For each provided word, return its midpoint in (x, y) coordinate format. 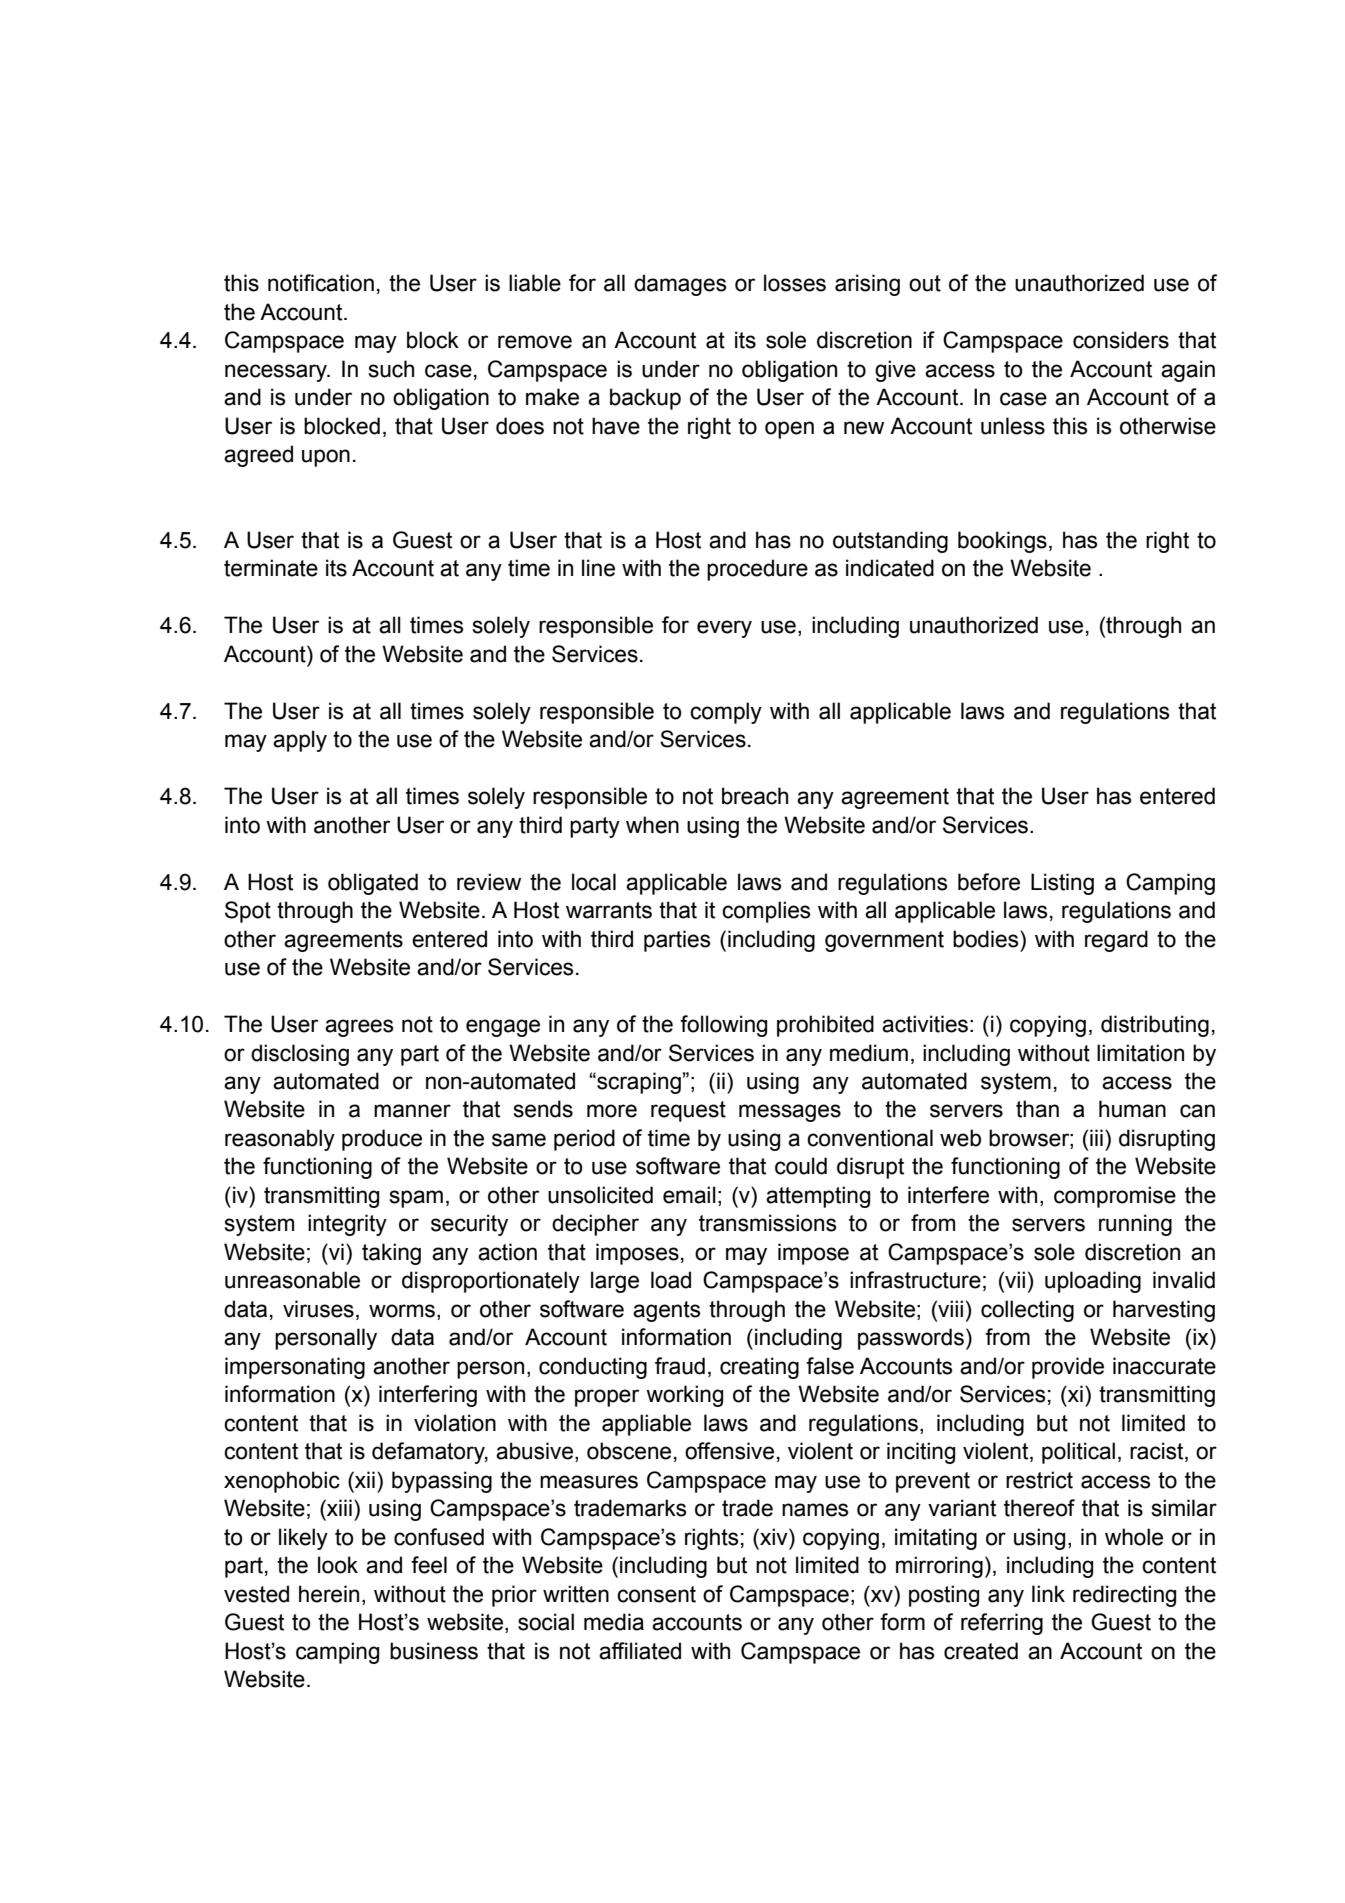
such (391, 369)
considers (1121, 340)
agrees (359, 1028)
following (723, 1026)
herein (329, 1594)
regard (1116, 941)
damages (680, 285)
